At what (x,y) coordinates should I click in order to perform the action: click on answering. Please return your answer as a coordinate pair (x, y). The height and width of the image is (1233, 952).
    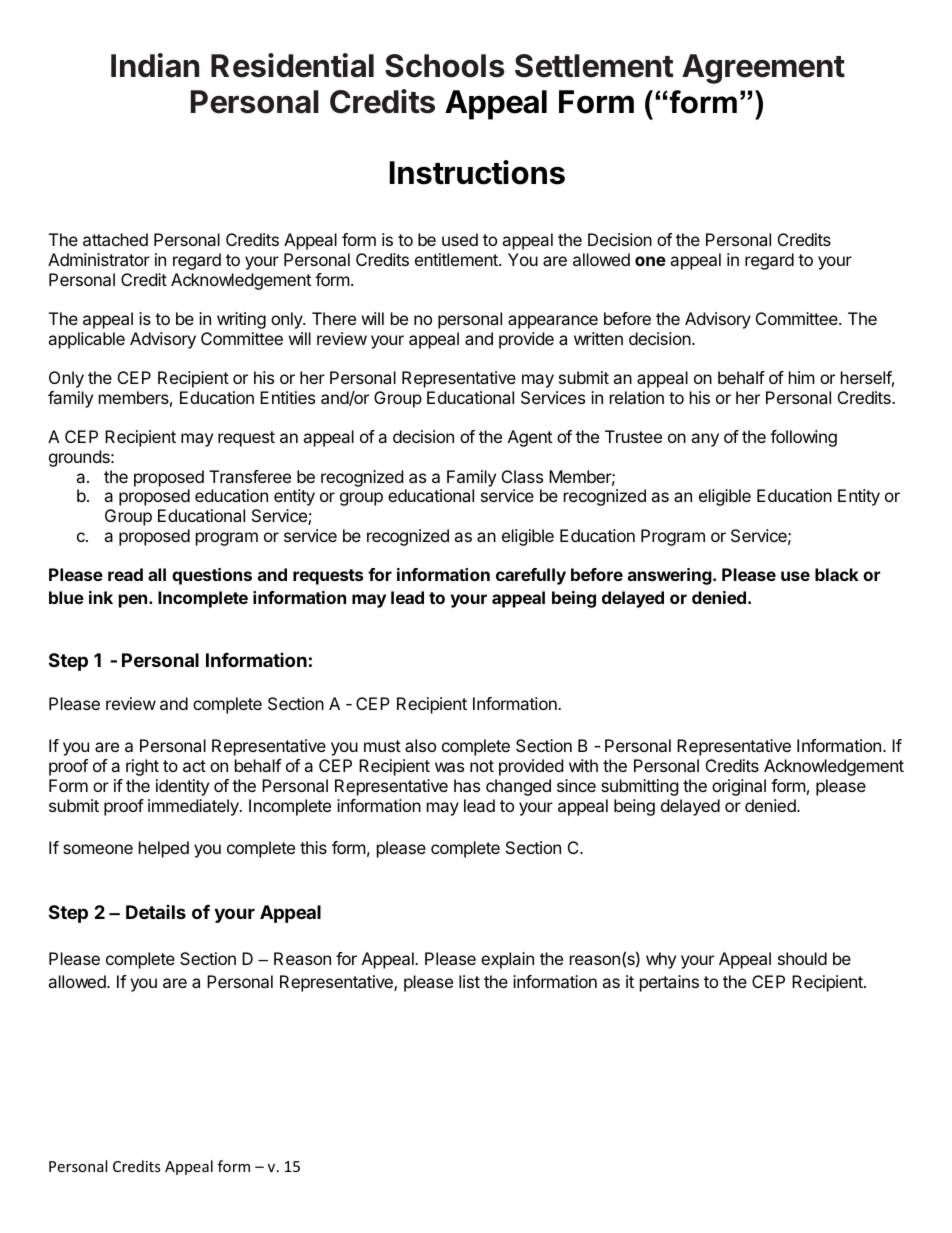
    Looking at the image, I should click on (671, 576).
